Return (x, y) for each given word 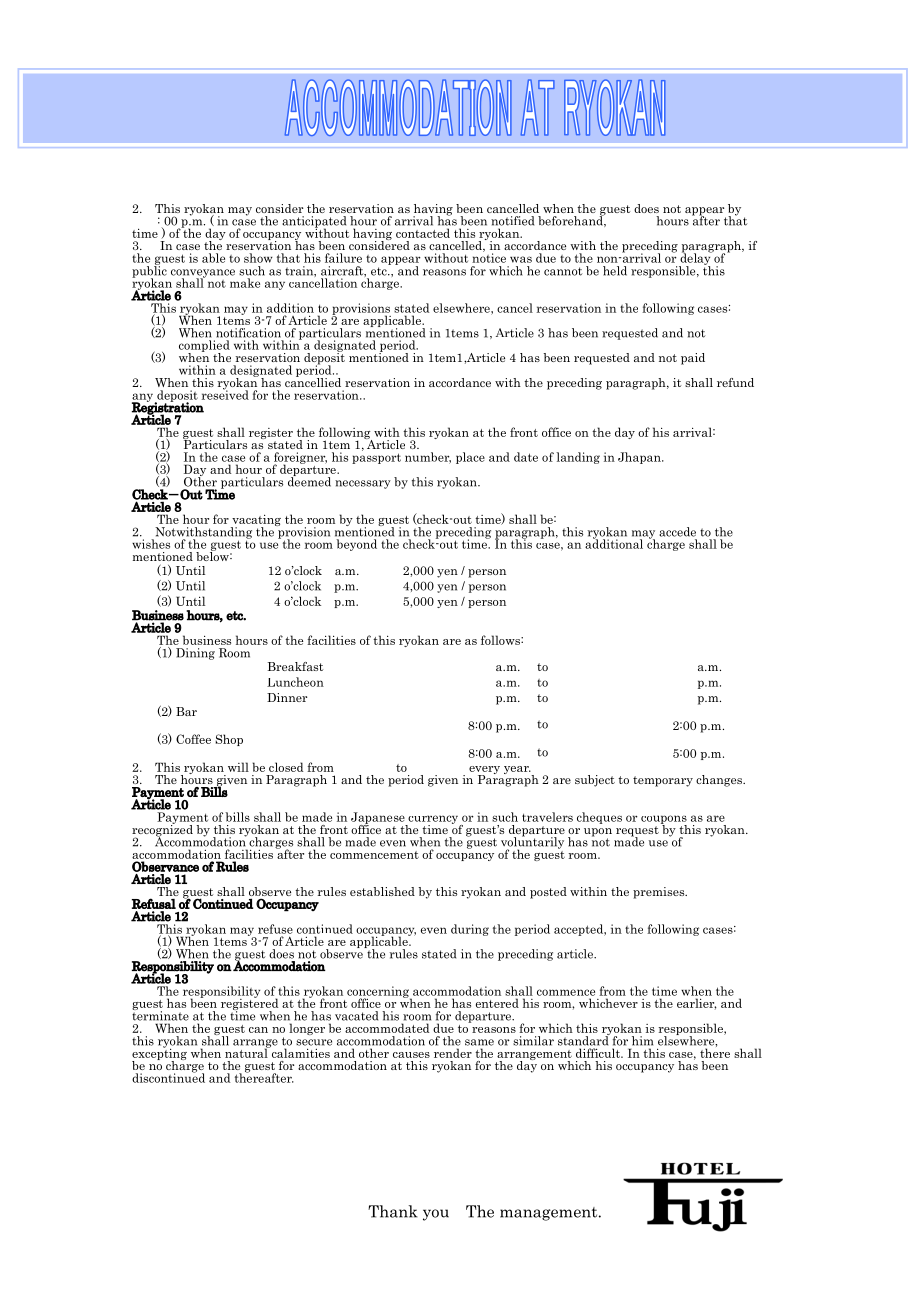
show (258, 258)
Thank (393, 1211)
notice (489, 257)
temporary (663, 781)
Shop (229, 740)
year (517, 770)
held (615, 271)
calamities (299, 1052)
